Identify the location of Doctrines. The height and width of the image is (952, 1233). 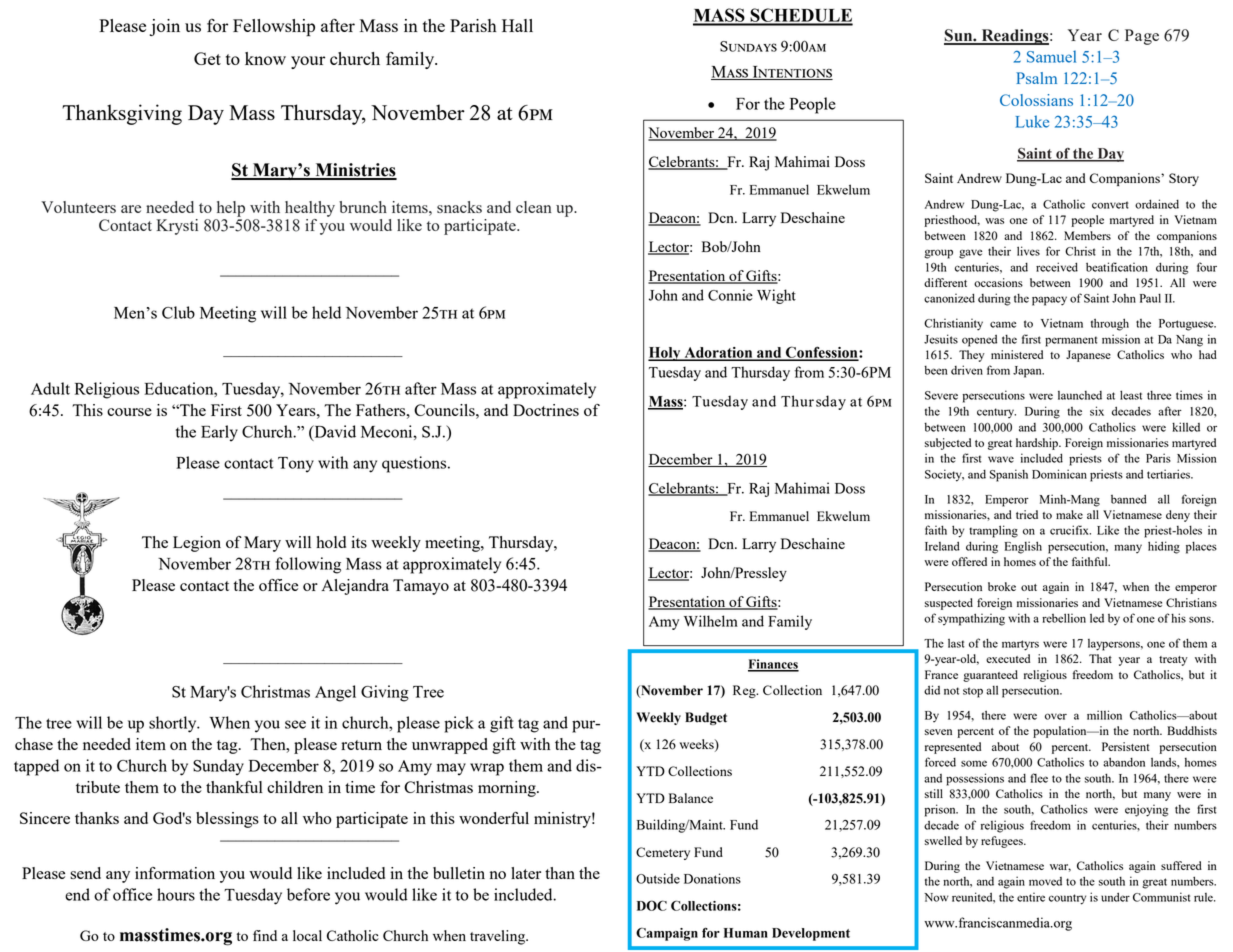
(546, 410).
